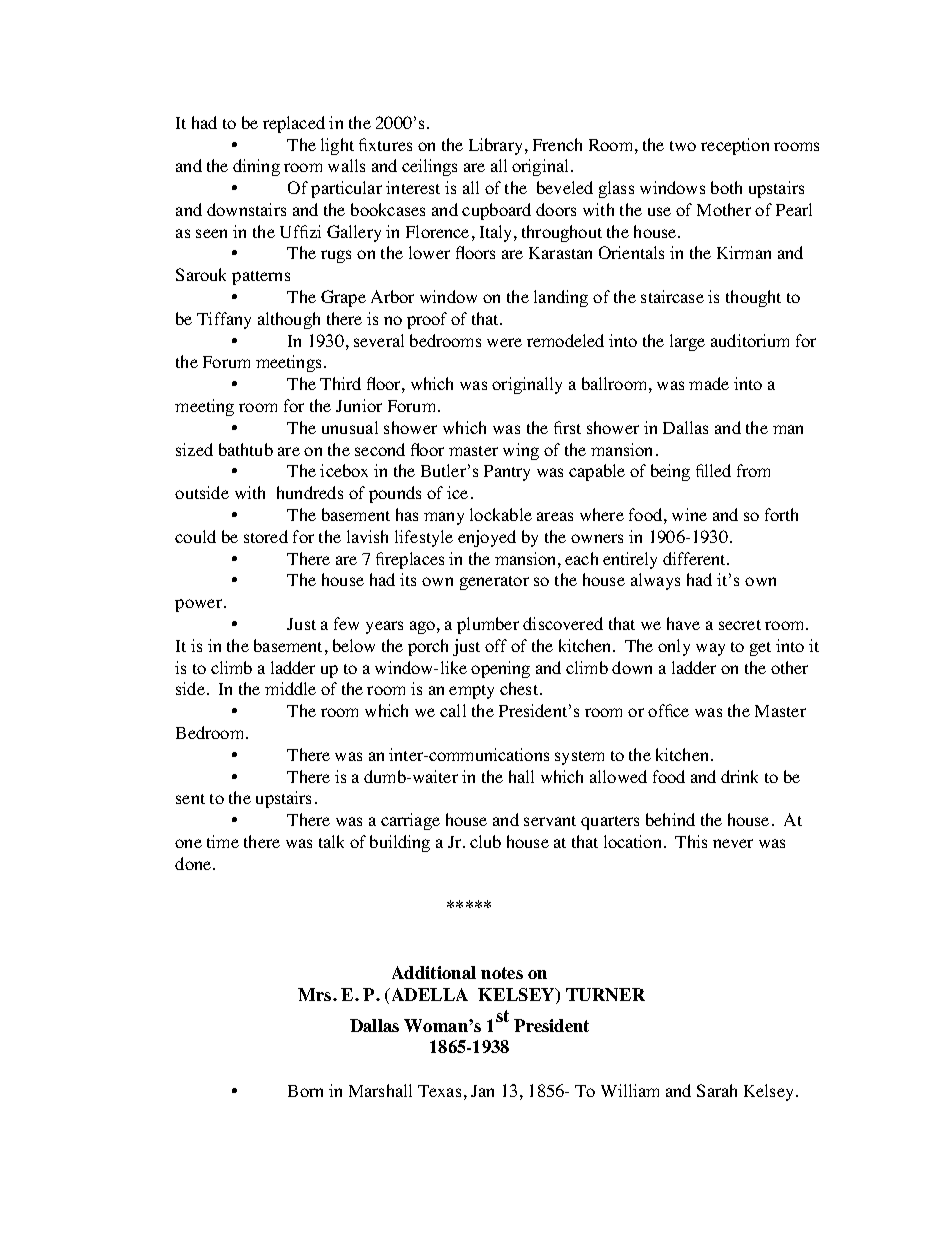 Image resolution: width=952 pixels, height=1233 pixels. What do you see at coordinates (223, 841) in the screenshot?
I see `time` at bounding box center [223, 841].
